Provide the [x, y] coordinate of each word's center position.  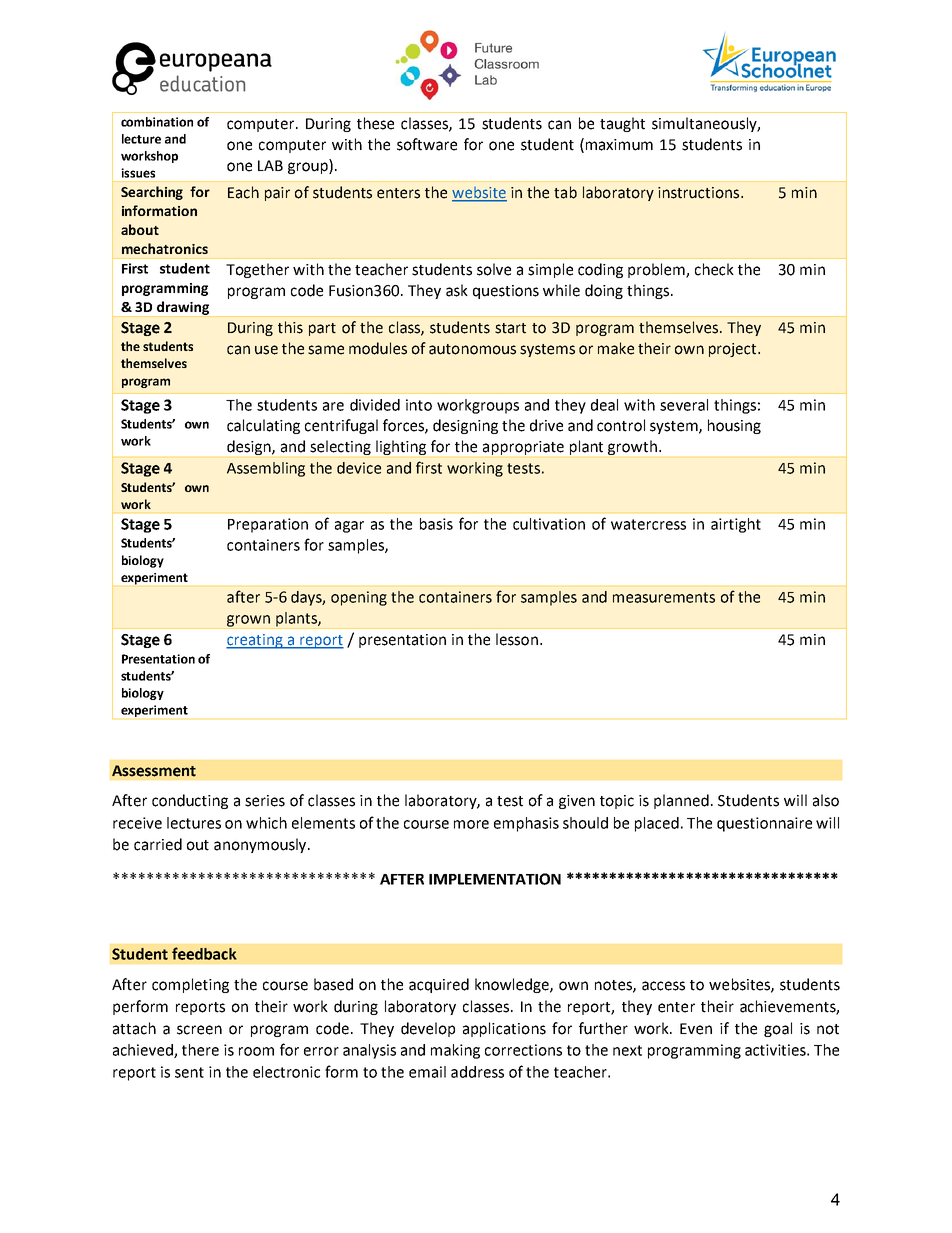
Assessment [154, 771]
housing [734, 426]
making [455, 1051]
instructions [700, 193]
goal [778, 1029]
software [427, 144]
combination [157, 122]
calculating [263, 426]
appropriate [523, 448]
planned [681, 801]
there [200, 1050]
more [471, 824]
